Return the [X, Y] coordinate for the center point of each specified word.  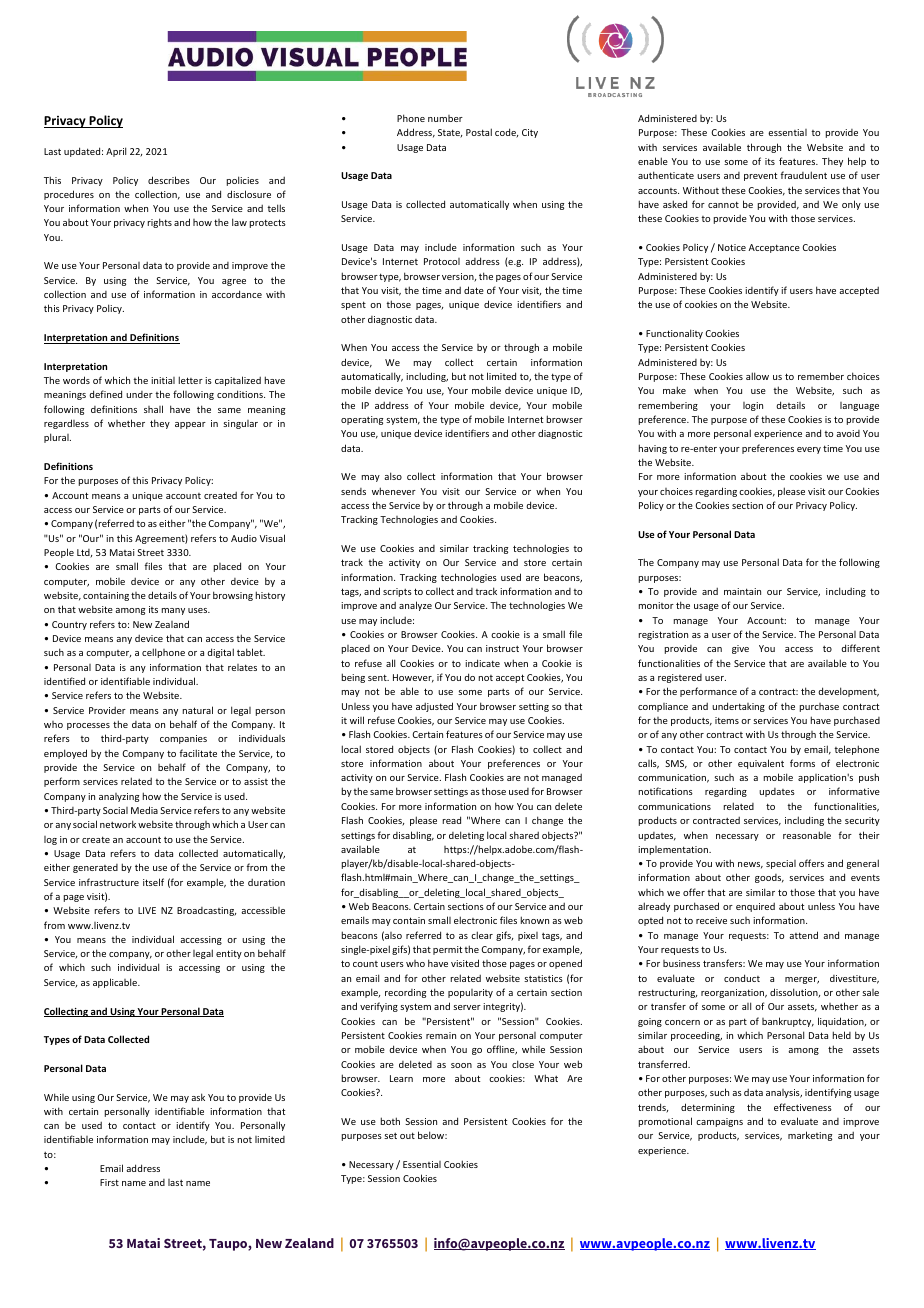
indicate [482, 663]
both [390, 1121]
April [116, 152]
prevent [760, 176]
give [740, 649]
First [109, 1182]
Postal [479, 132]
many [173, 611]
